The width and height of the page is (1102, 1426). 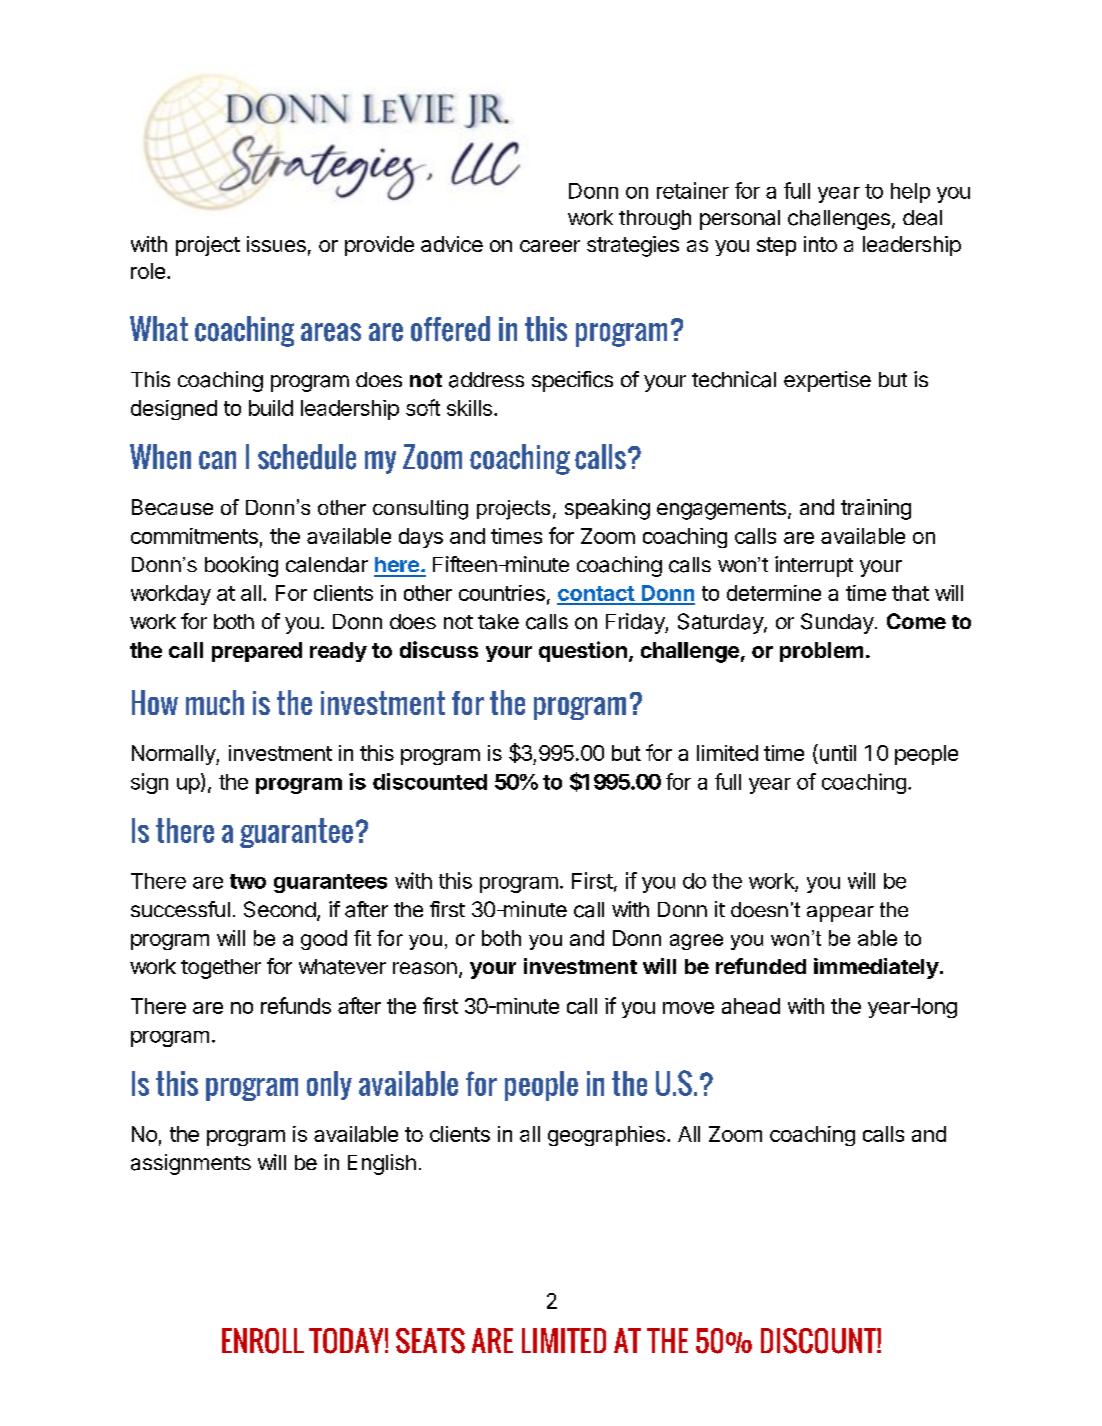 What do you see at coordinates (550, 246) in the page?
I see `career` at bounding box center [550, 246].
